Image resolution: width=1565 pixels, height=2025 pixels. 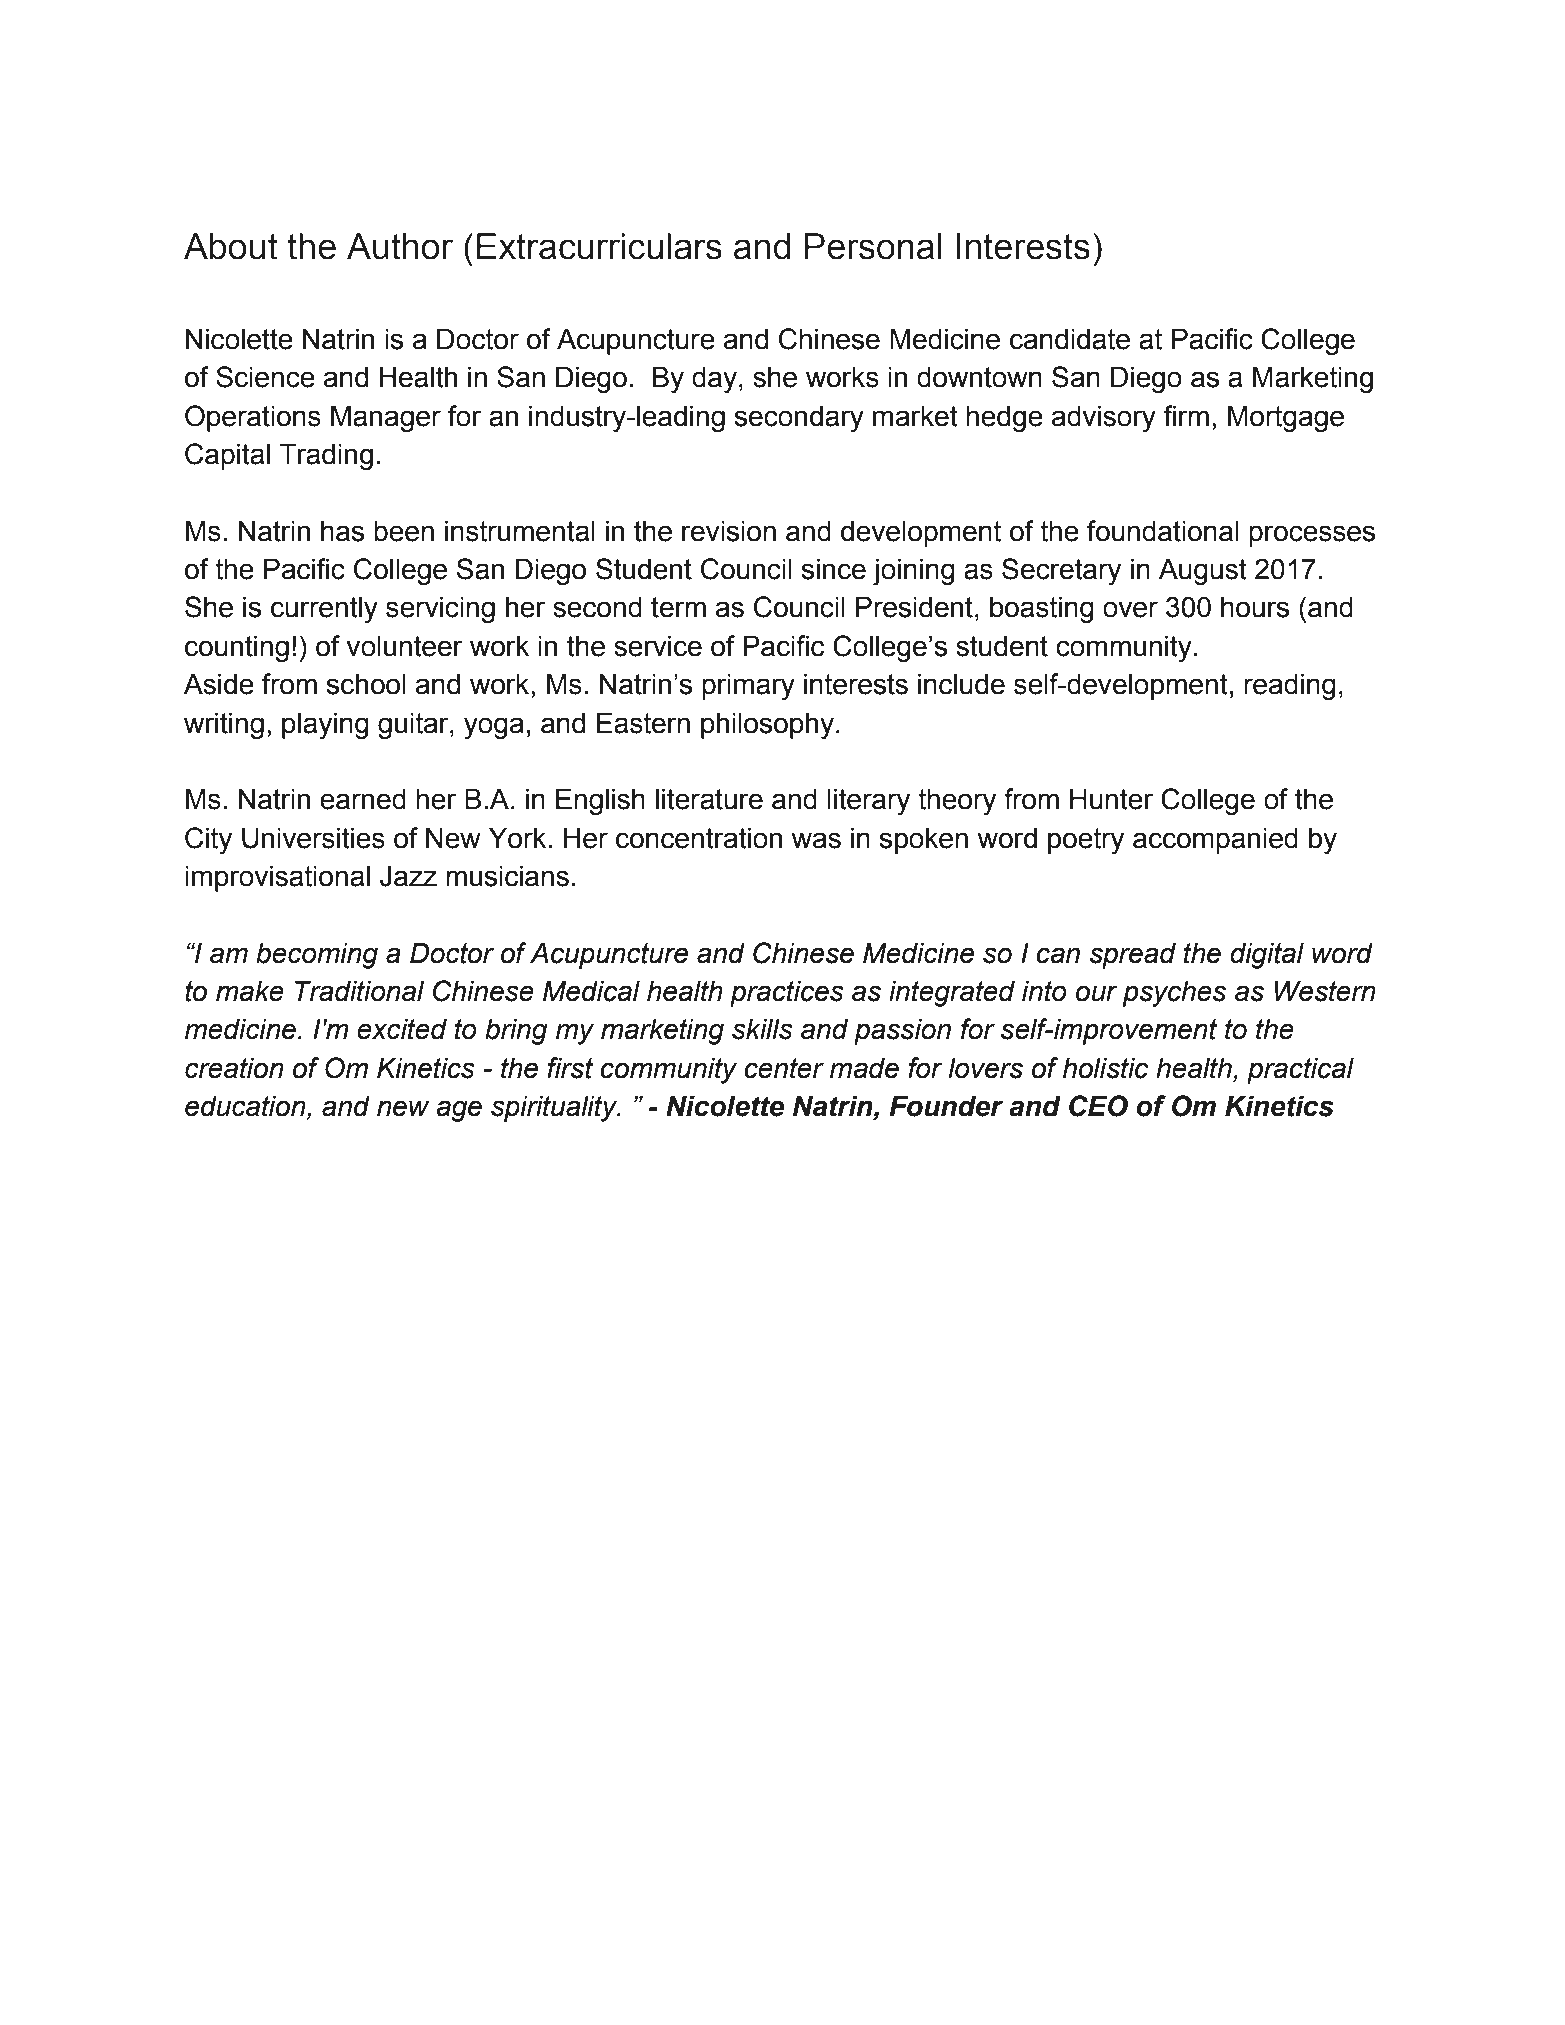 What do you see at coordinates (729, 531) in the page?
I see `revision` at bounding box center [729, 531].
